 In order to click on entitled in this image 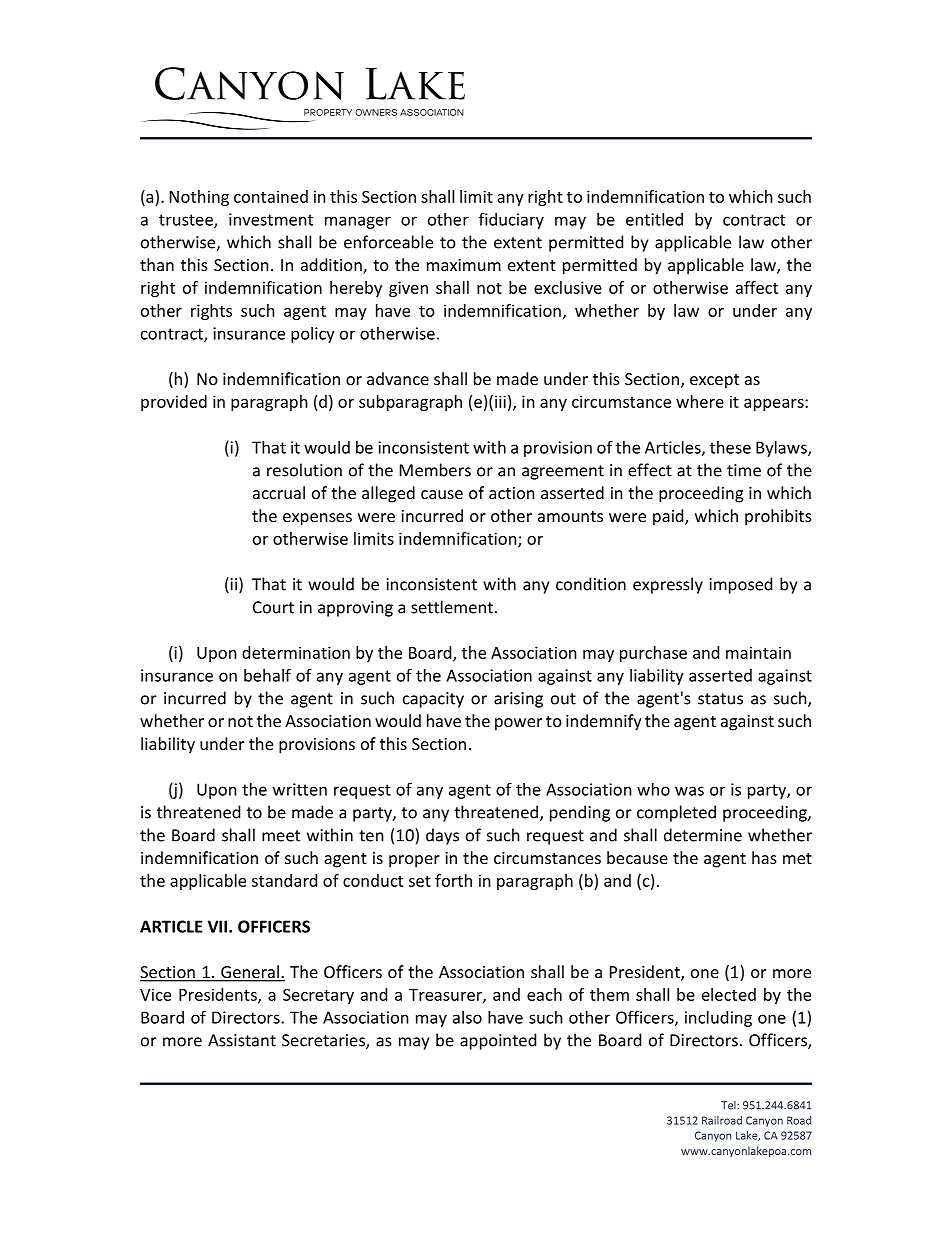, I will do `click(654, 219)`.
